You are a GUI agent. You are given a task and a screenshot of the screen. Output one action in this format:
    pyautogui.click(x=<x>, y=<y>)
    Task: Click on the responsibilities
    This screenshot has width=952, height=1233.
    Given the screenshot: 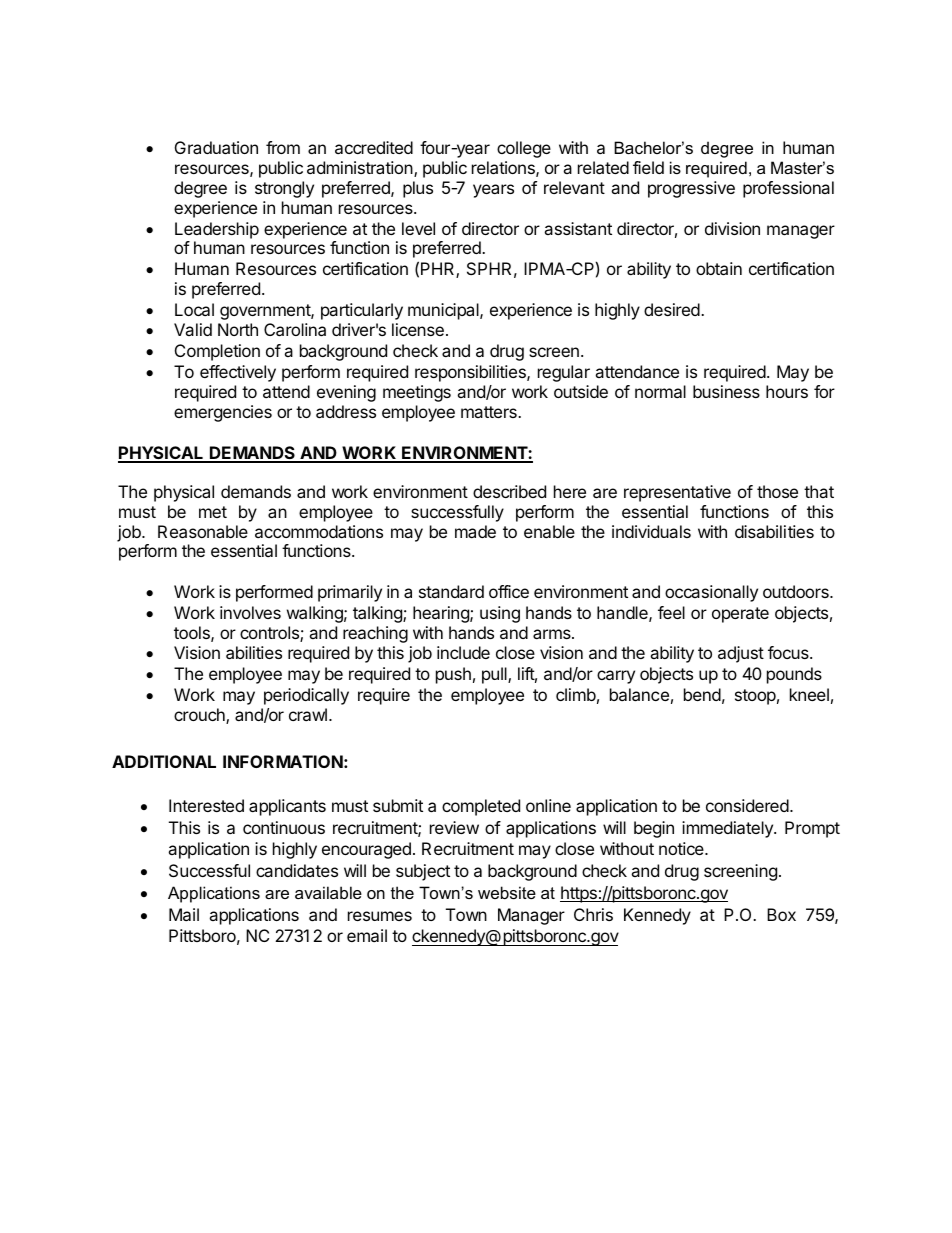 What is the action you would take?
    pyautogui.click(x=471, y=373)
